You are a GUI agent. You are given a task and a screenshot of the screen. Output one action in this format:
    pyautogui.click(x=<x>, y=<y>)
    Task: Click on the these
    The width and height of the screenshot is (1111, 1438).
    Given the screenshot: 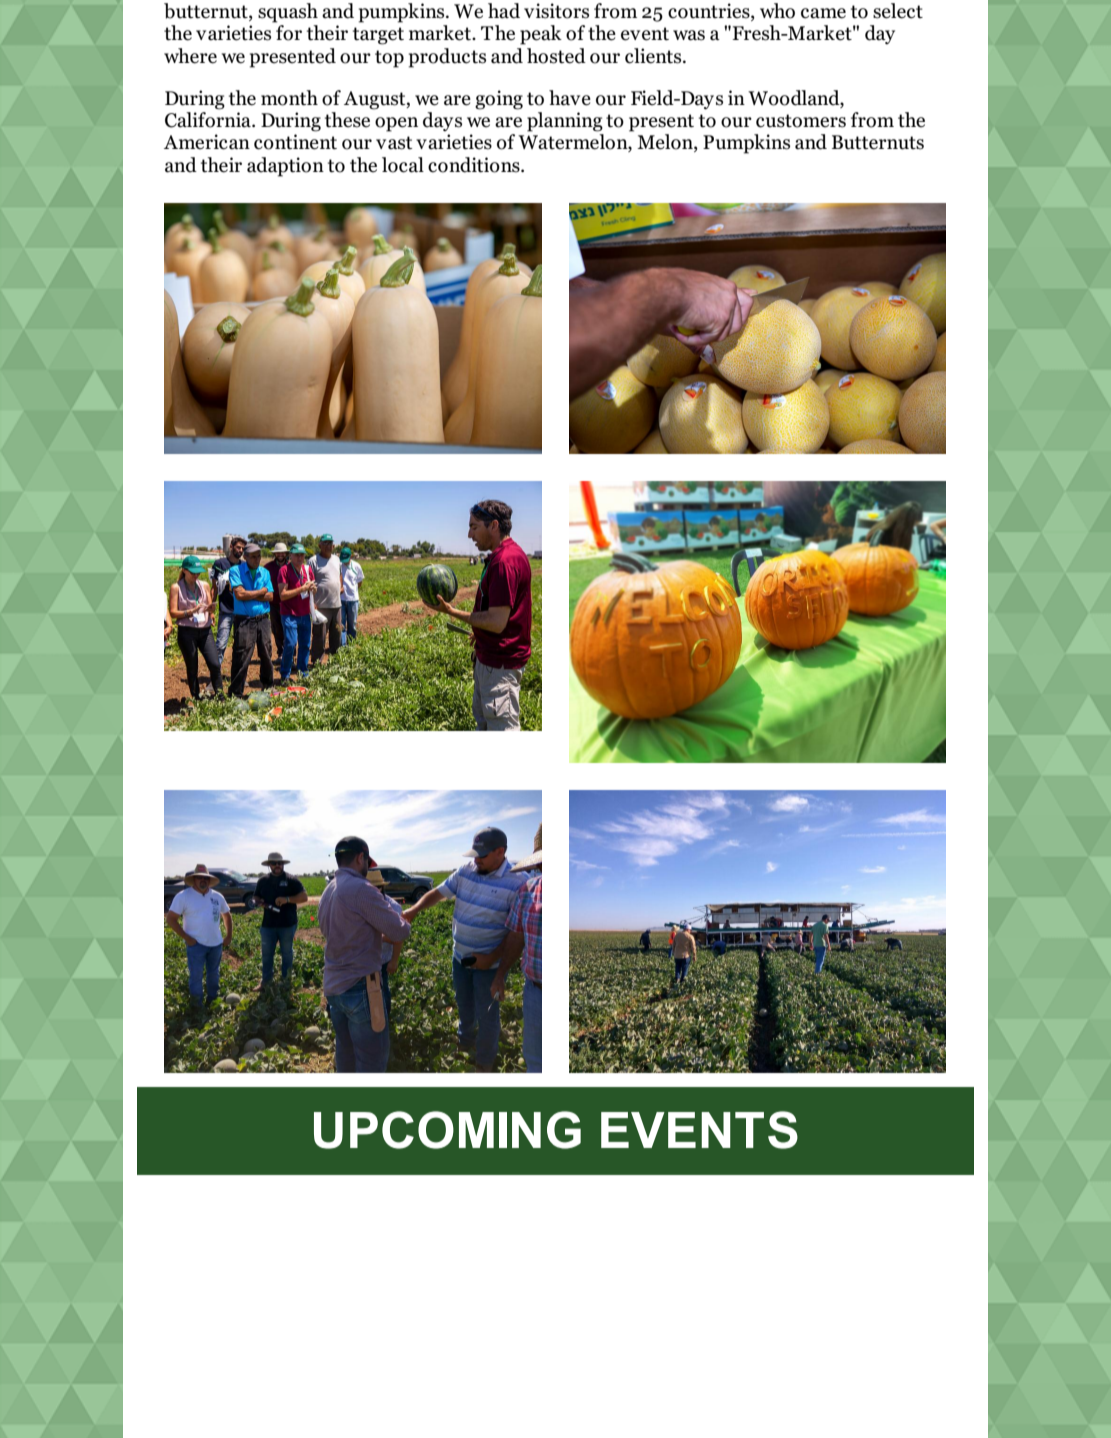 What is the action you would take?
    pyautogui.click(x=347, y=120)
